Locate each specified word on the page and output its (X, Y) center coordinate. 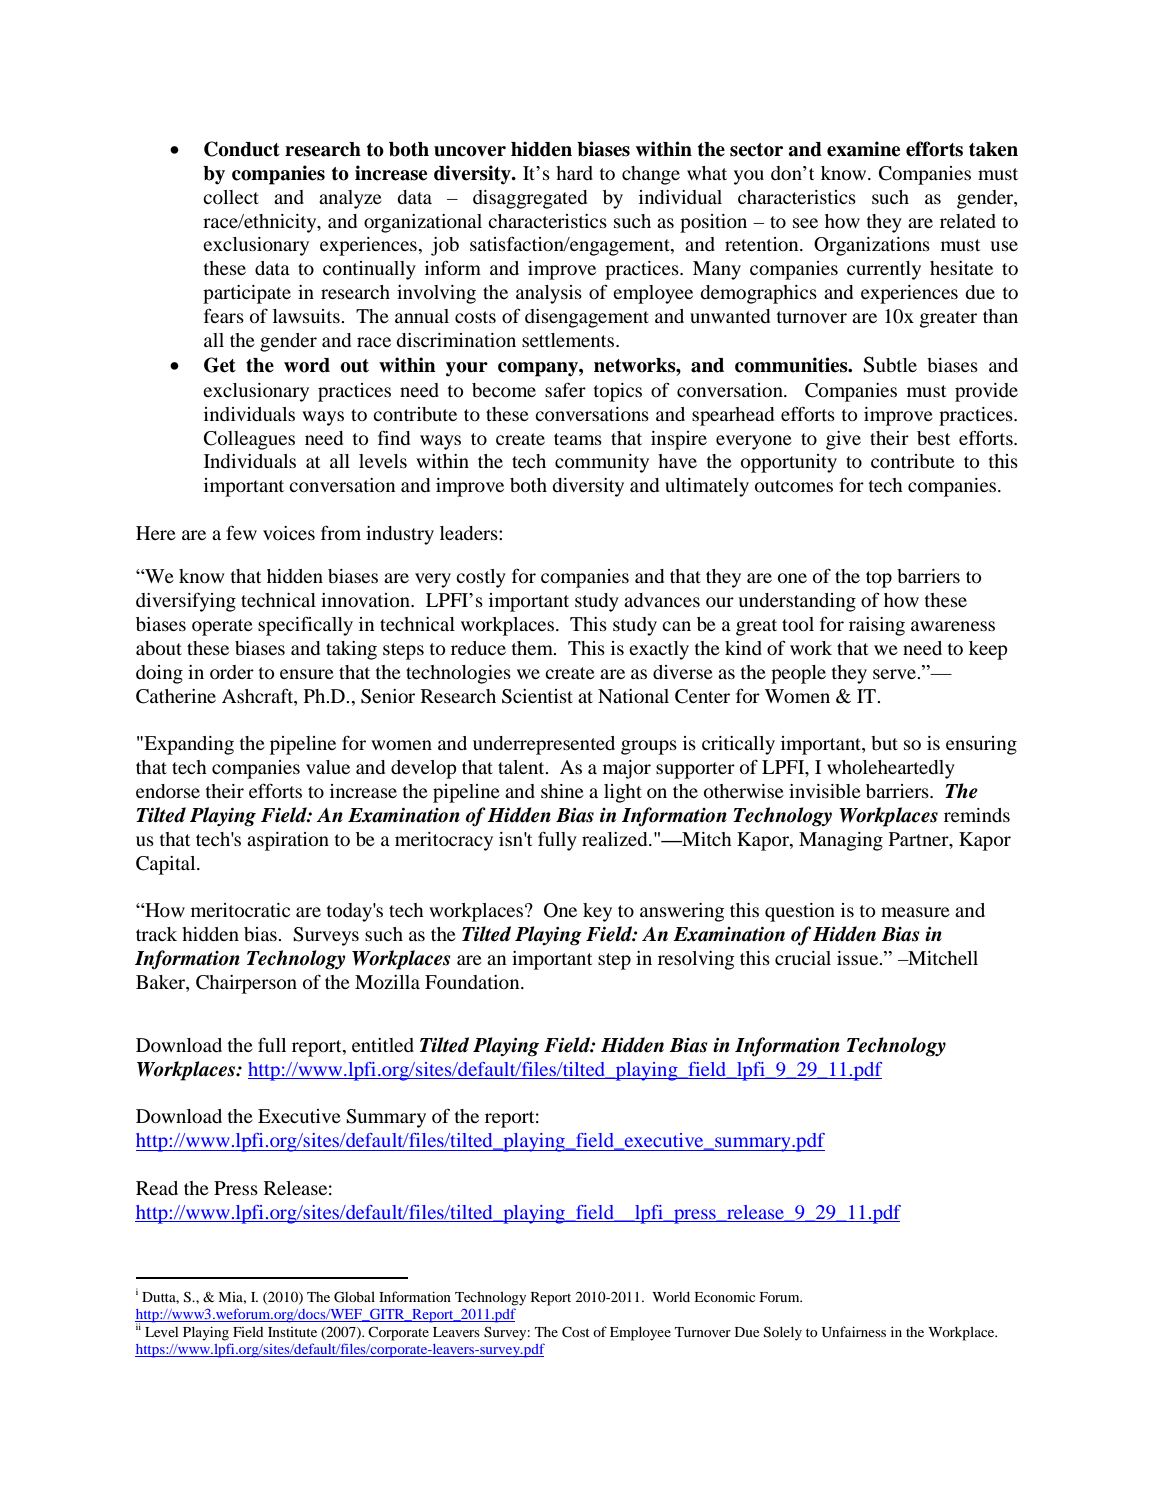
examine (863, 149)
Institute (292, 1332)
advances (662, 600)
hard (574, 173)
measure (915, 912)
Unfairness (854, 1332)
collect (231, 197)
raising (877, 626)
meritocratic (240, 910)
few (241, 532)
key (597, 912)
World (671, 1297)
